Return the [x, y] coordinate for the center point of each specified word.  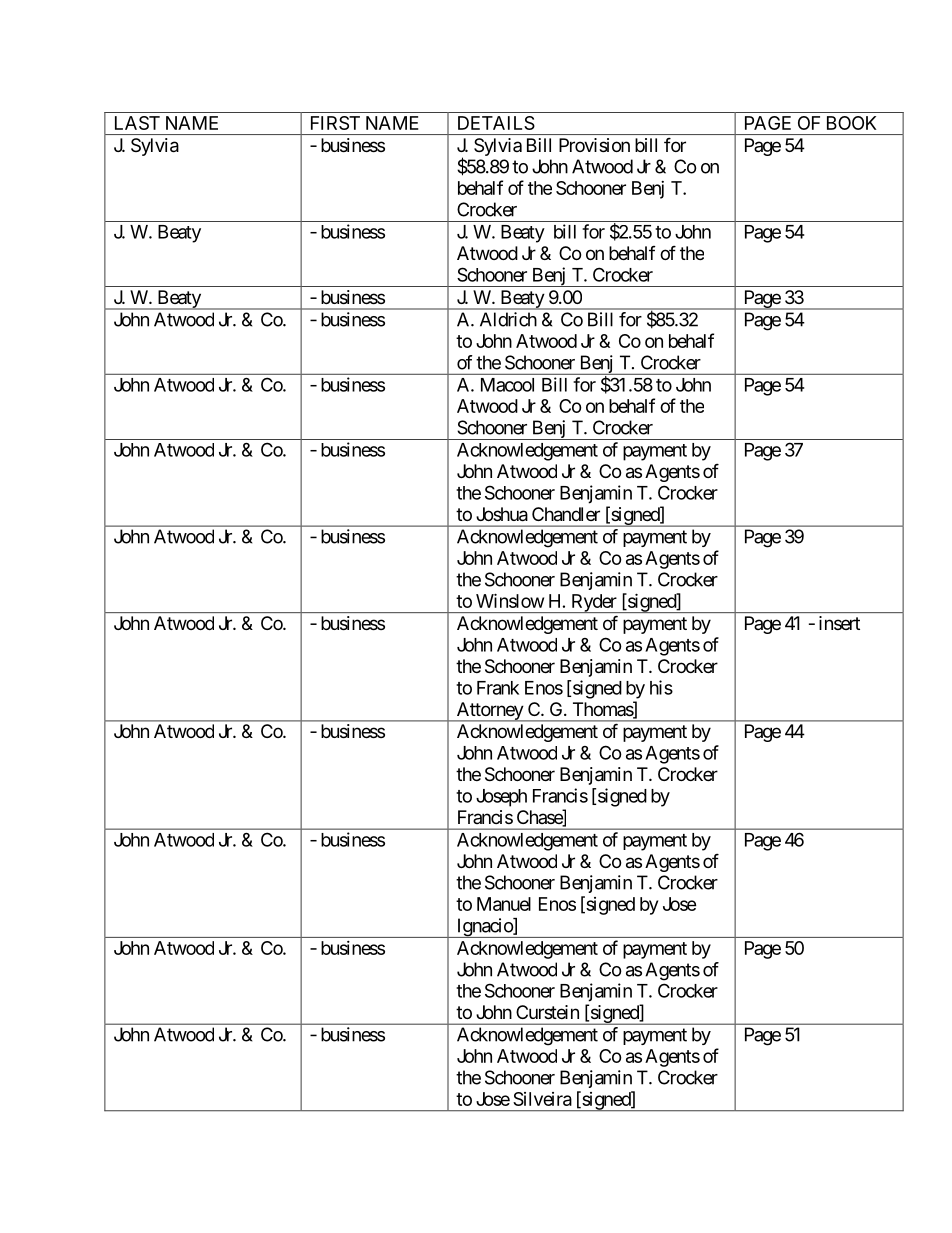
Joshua [502, 514]
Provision [594, 145]
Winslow [510, 600]
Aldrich [508, 319]
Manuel [504, 904]
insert [839, 623]
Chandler [566, 514]
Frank [498, 688]
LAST [137, 123]
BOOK [852, 123]
